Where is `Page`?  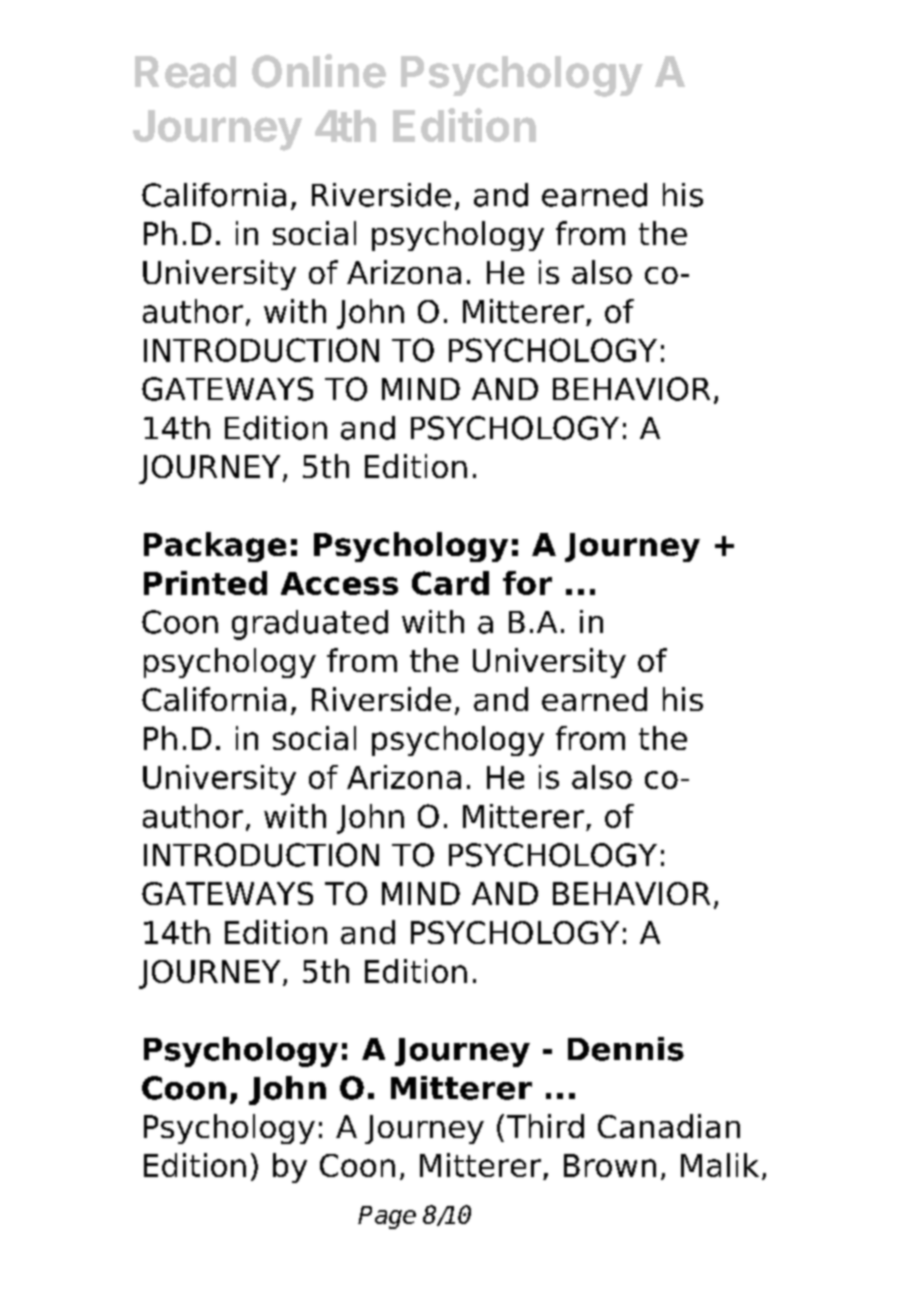
Page is located at coordinates (387, 1217).
